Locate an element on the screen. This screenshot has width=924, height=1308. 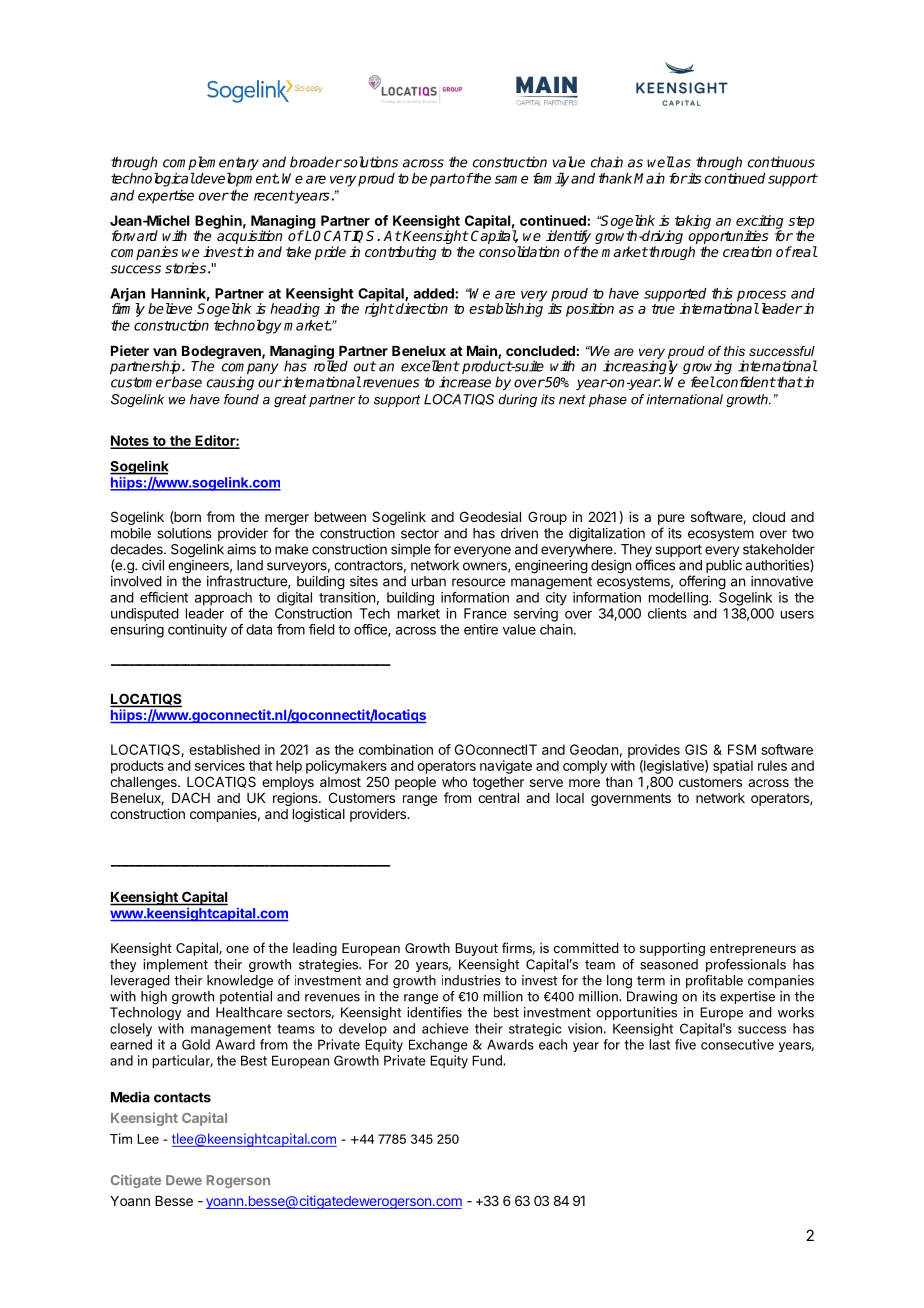
continuity is located at coordinates (197, 631).
